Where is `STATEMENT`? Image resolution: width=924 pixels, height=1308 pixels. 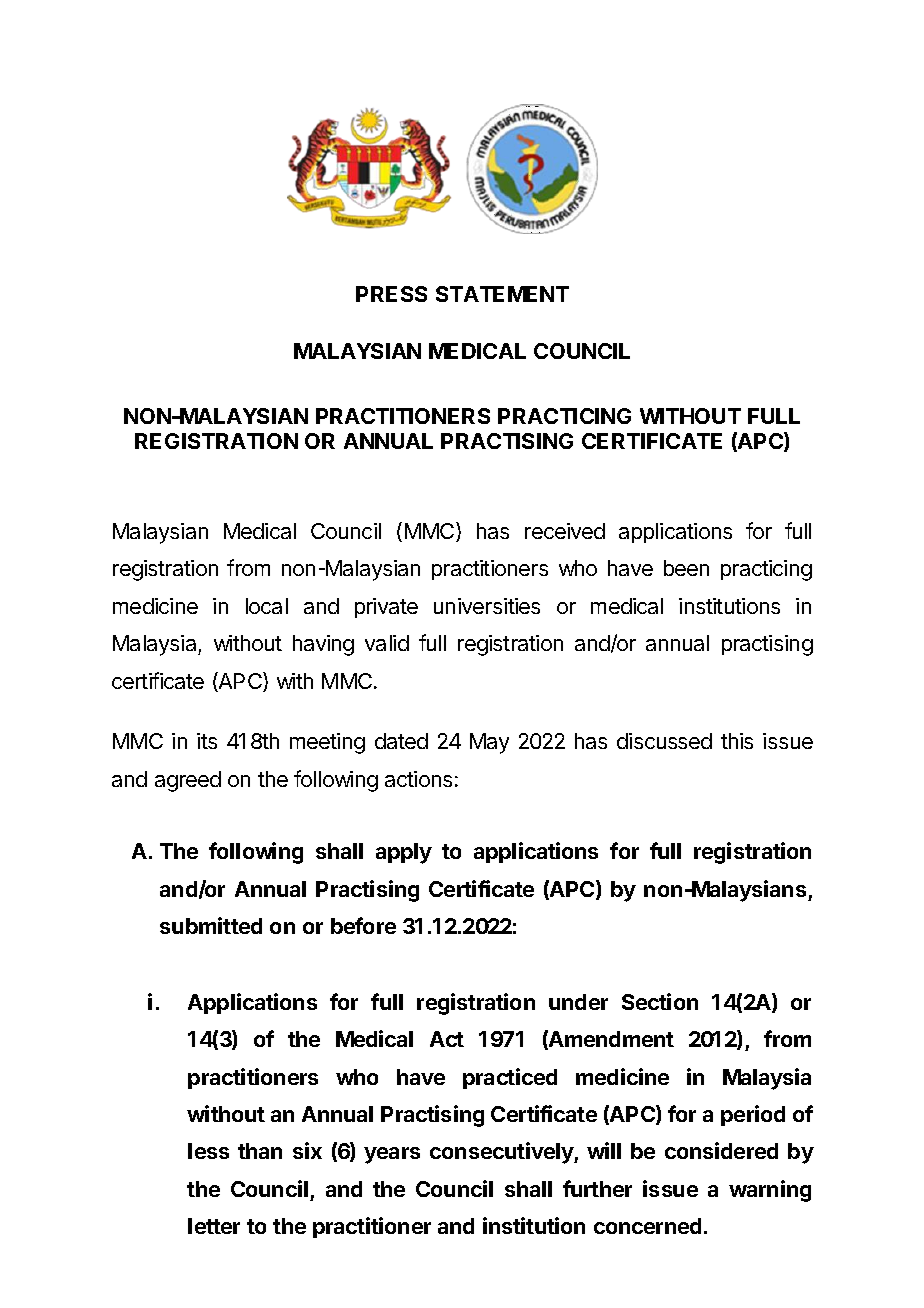
STATEMENT is located at coordinates (502, 294).
